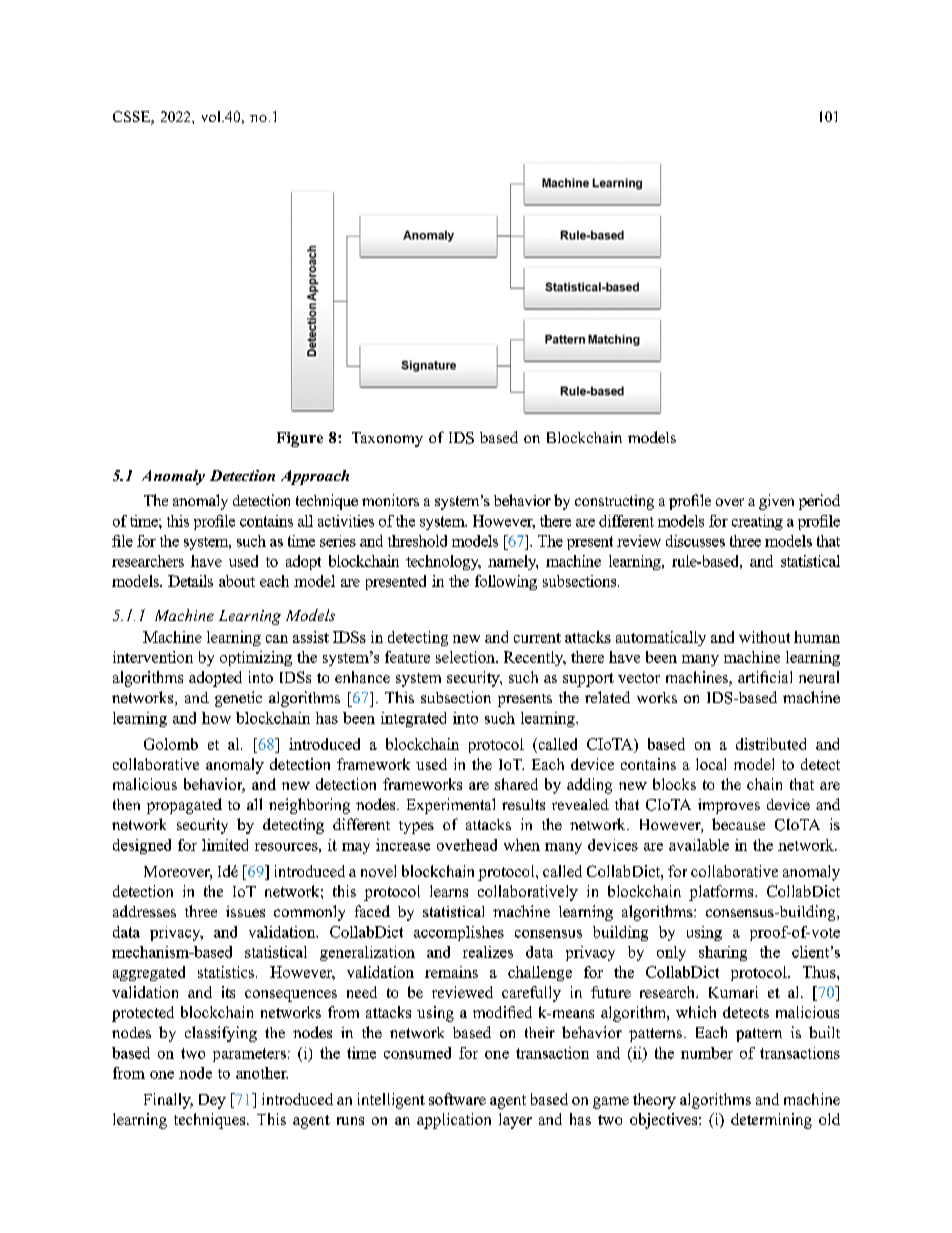 This image has width=952, height=1233. I want to click on Taxonomy, so click(387, 439).
